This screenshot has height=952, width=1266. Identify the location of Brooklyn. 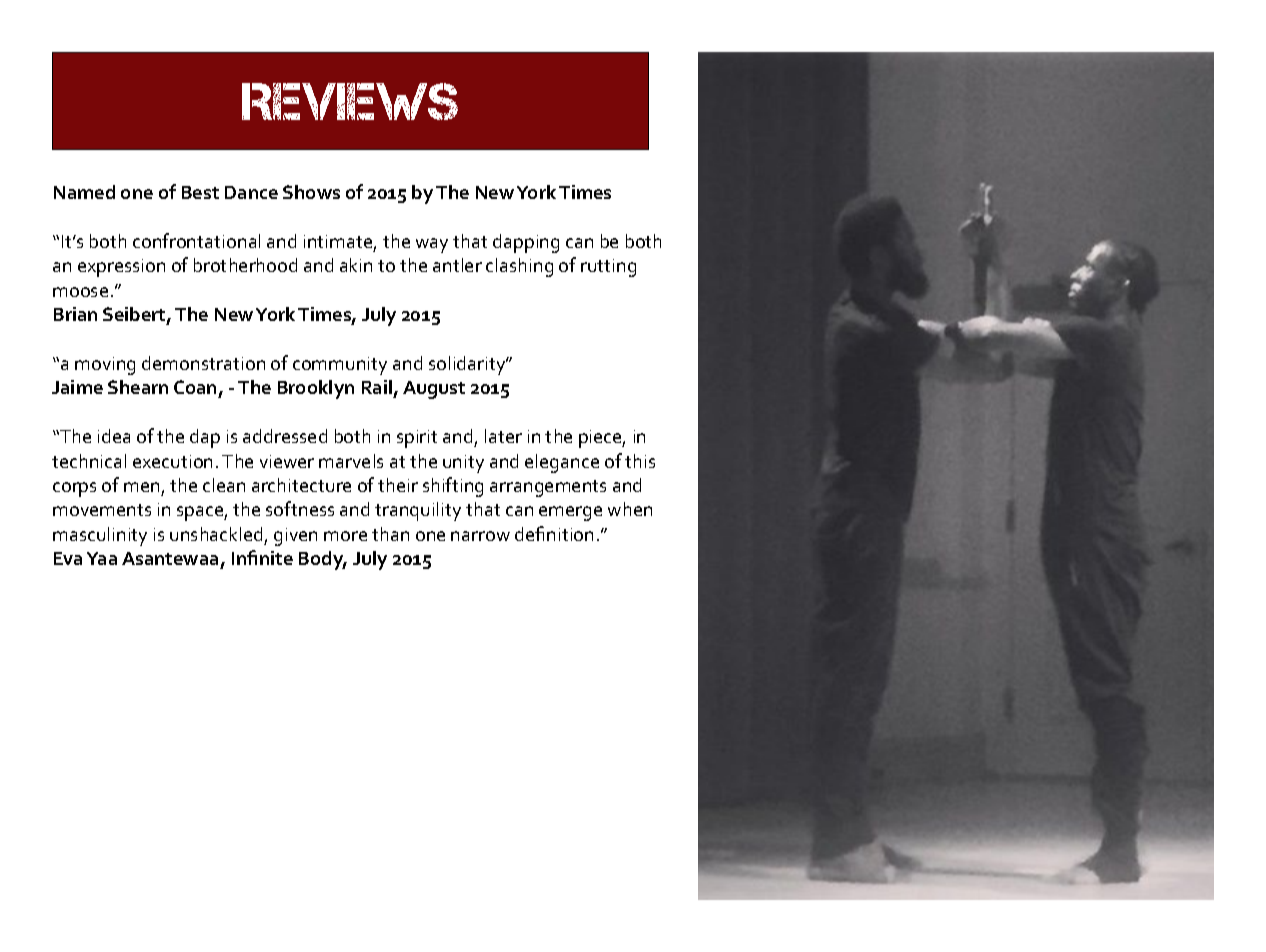
(316, 389).
